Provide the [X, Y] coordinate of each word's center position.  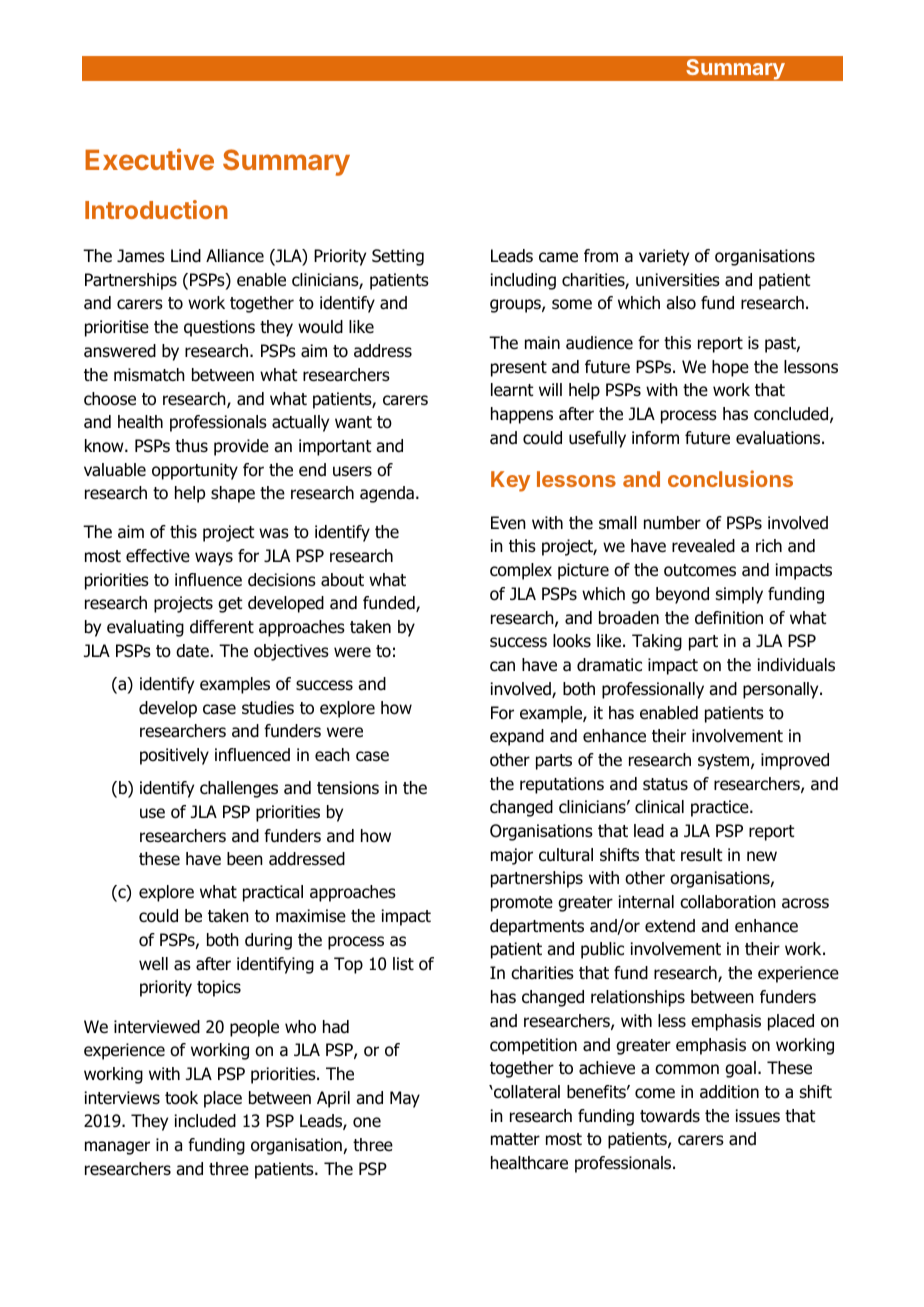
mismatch [149, 375]
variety [664, 257]
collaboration [728, 902]
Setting [398, 257]
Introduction [156, 209]
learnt [512, 390]
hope [730, 368]
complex [521, 571]
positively [174, 756]
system [725, 762]
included [205, 1121]
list [403, 963]
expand [517, 737]
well [153, 963]
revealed [703, 546]
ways [214, 559]
